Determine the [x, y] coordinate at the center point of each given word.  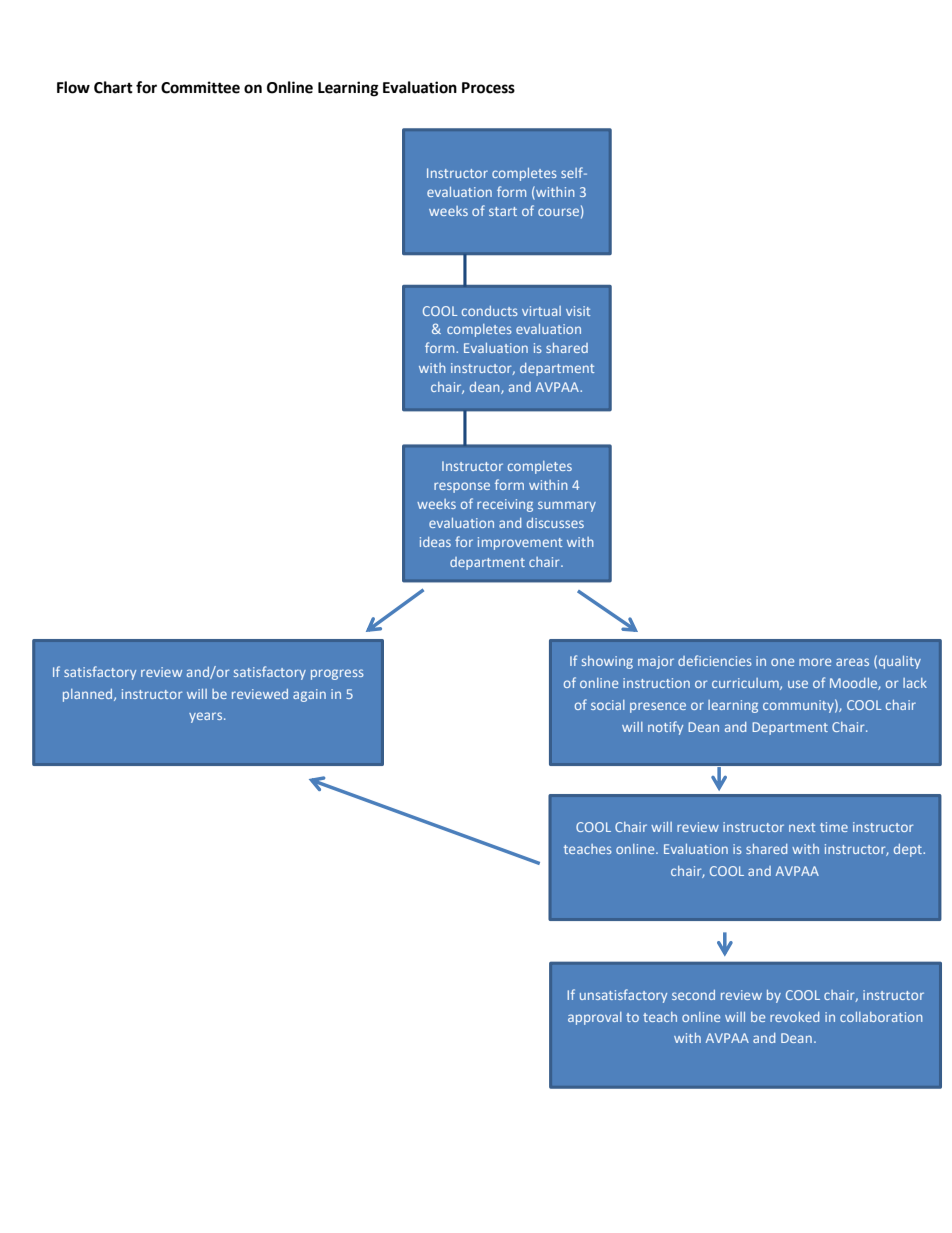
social [608, 705]
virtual [541, 311]
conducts [490, 311]
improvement [520, 543]
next [802, 827]
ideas [435, 542]
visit [578, 311]
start [503, 211]
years [207, 717]
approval [595, 1018]
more [815, 662]
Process [488, 88]
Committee [200, 87]
